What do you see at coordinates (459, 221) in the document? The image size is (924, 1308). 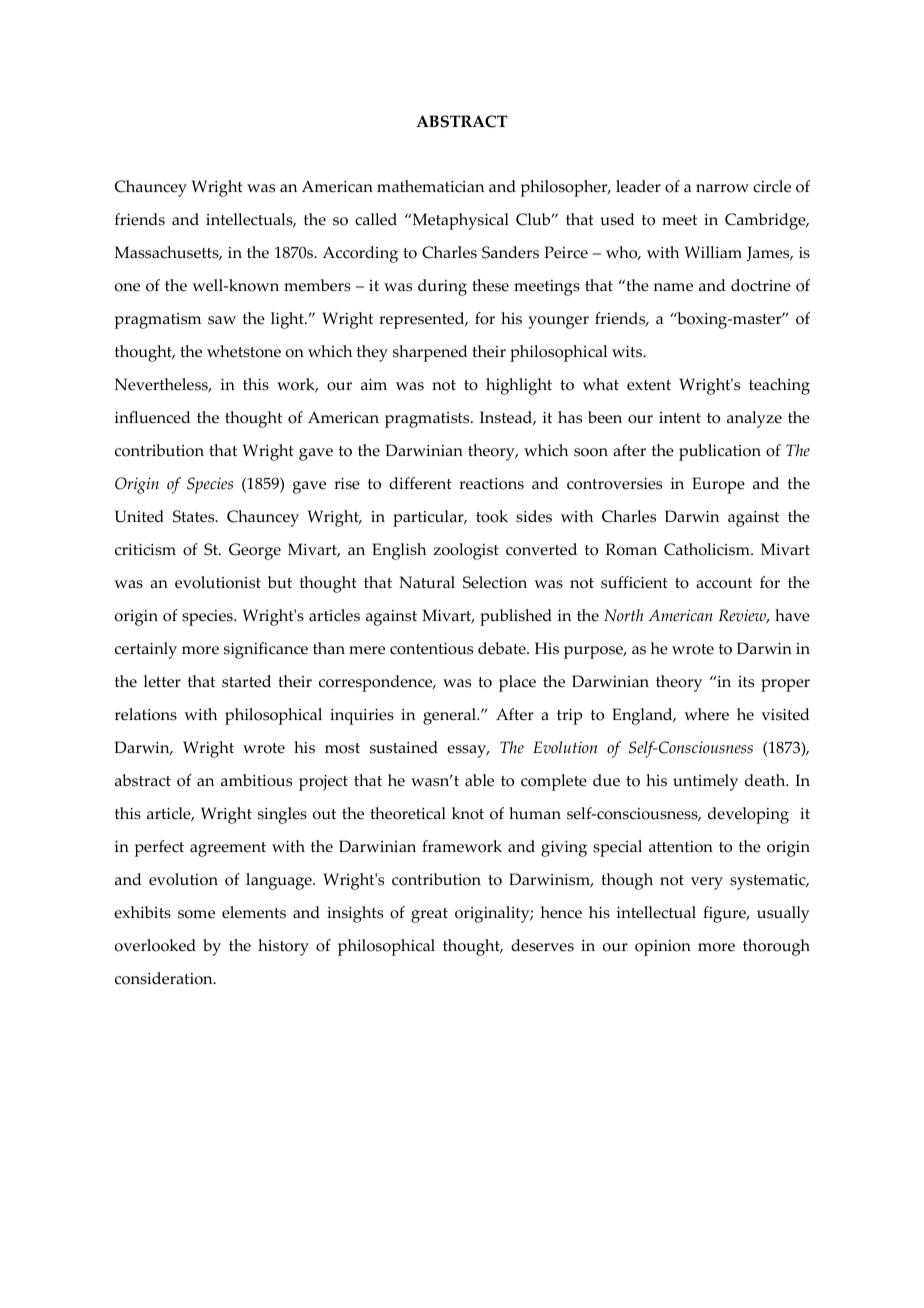 I see `Metaphysical` at bounding box center [459, 221].
